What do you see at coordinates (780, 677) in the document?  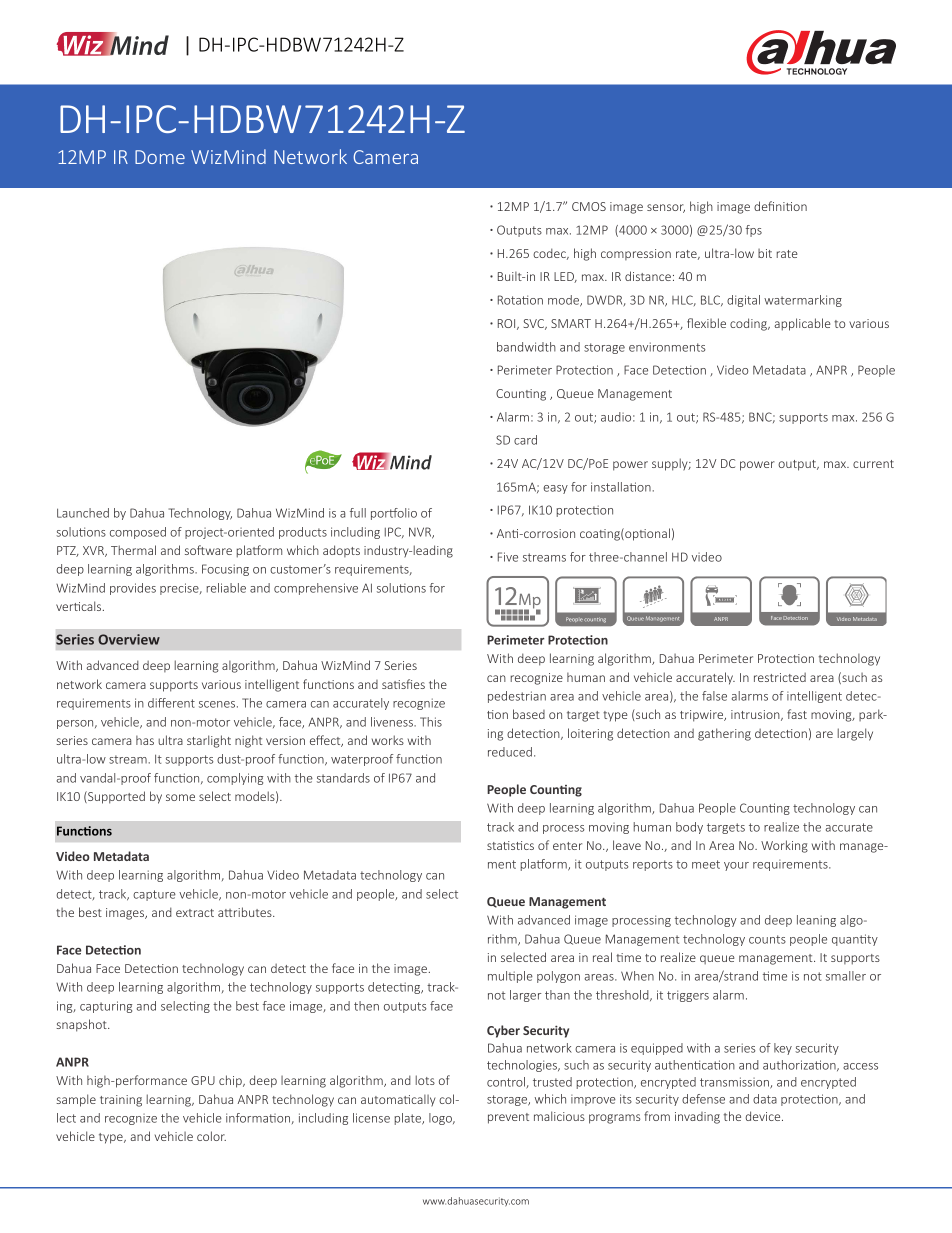 I see `restricted` at bounding box center [780, 677].
